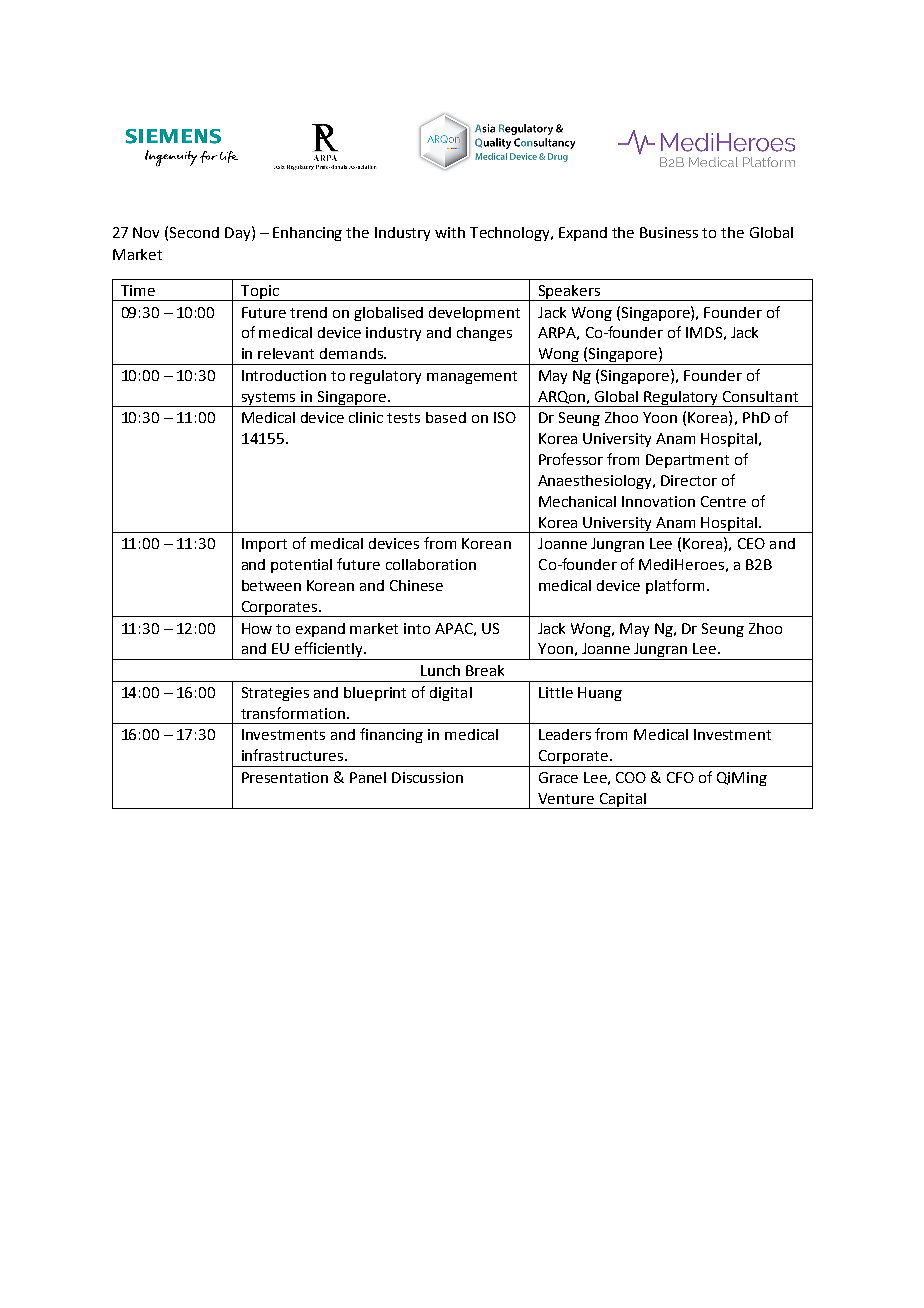  Describe the element at coordinates (669, 232) in the screenshot. I see `Business` at that location.
